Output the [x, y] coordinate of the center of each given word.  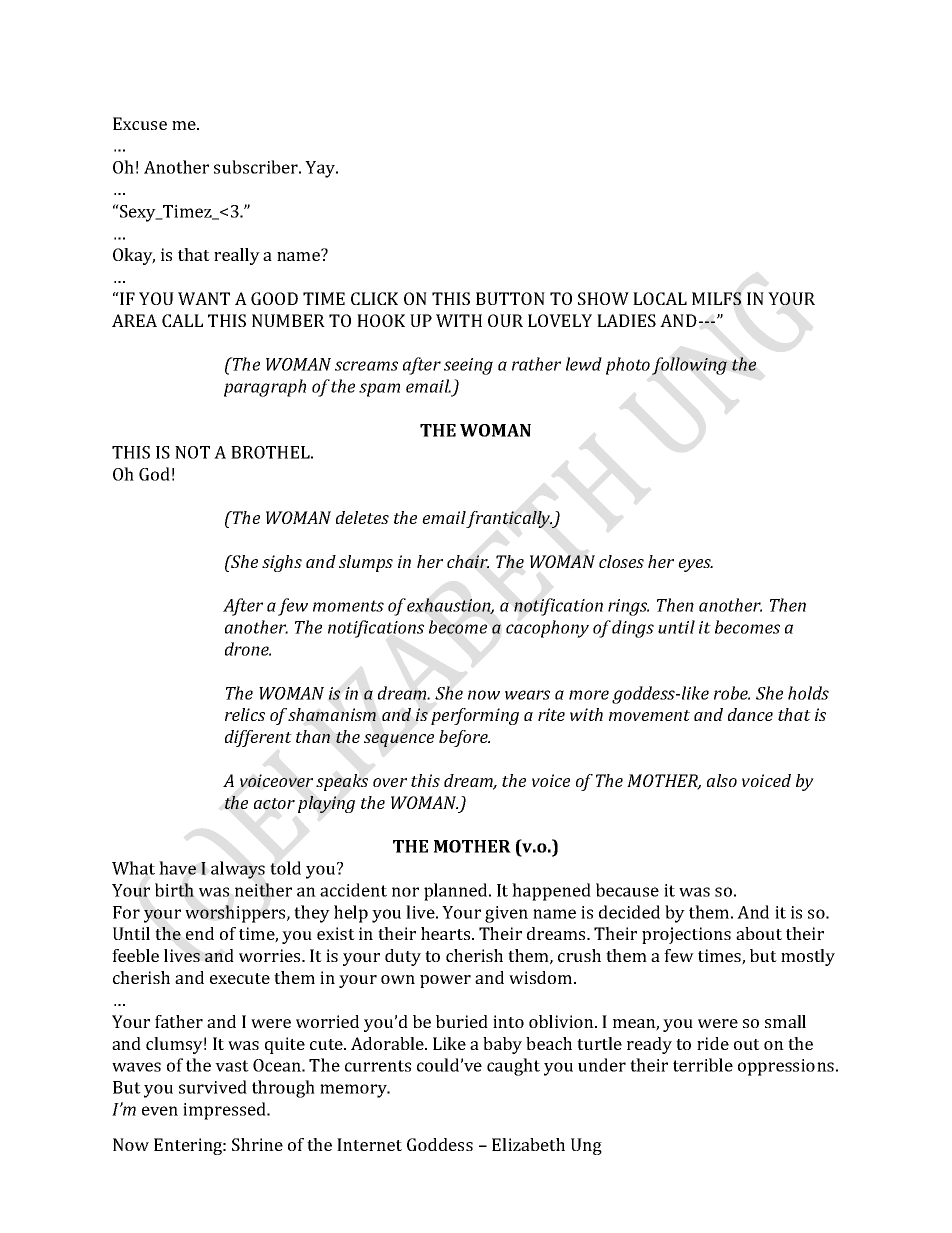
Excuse [140, 123]
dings [633, 629]
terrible [703, 1065]
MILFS [716, 298]
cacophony [547, 629]
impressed [226, 1111]
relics [245, 714]
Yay [321, 169]
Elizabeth [528, 1144]
